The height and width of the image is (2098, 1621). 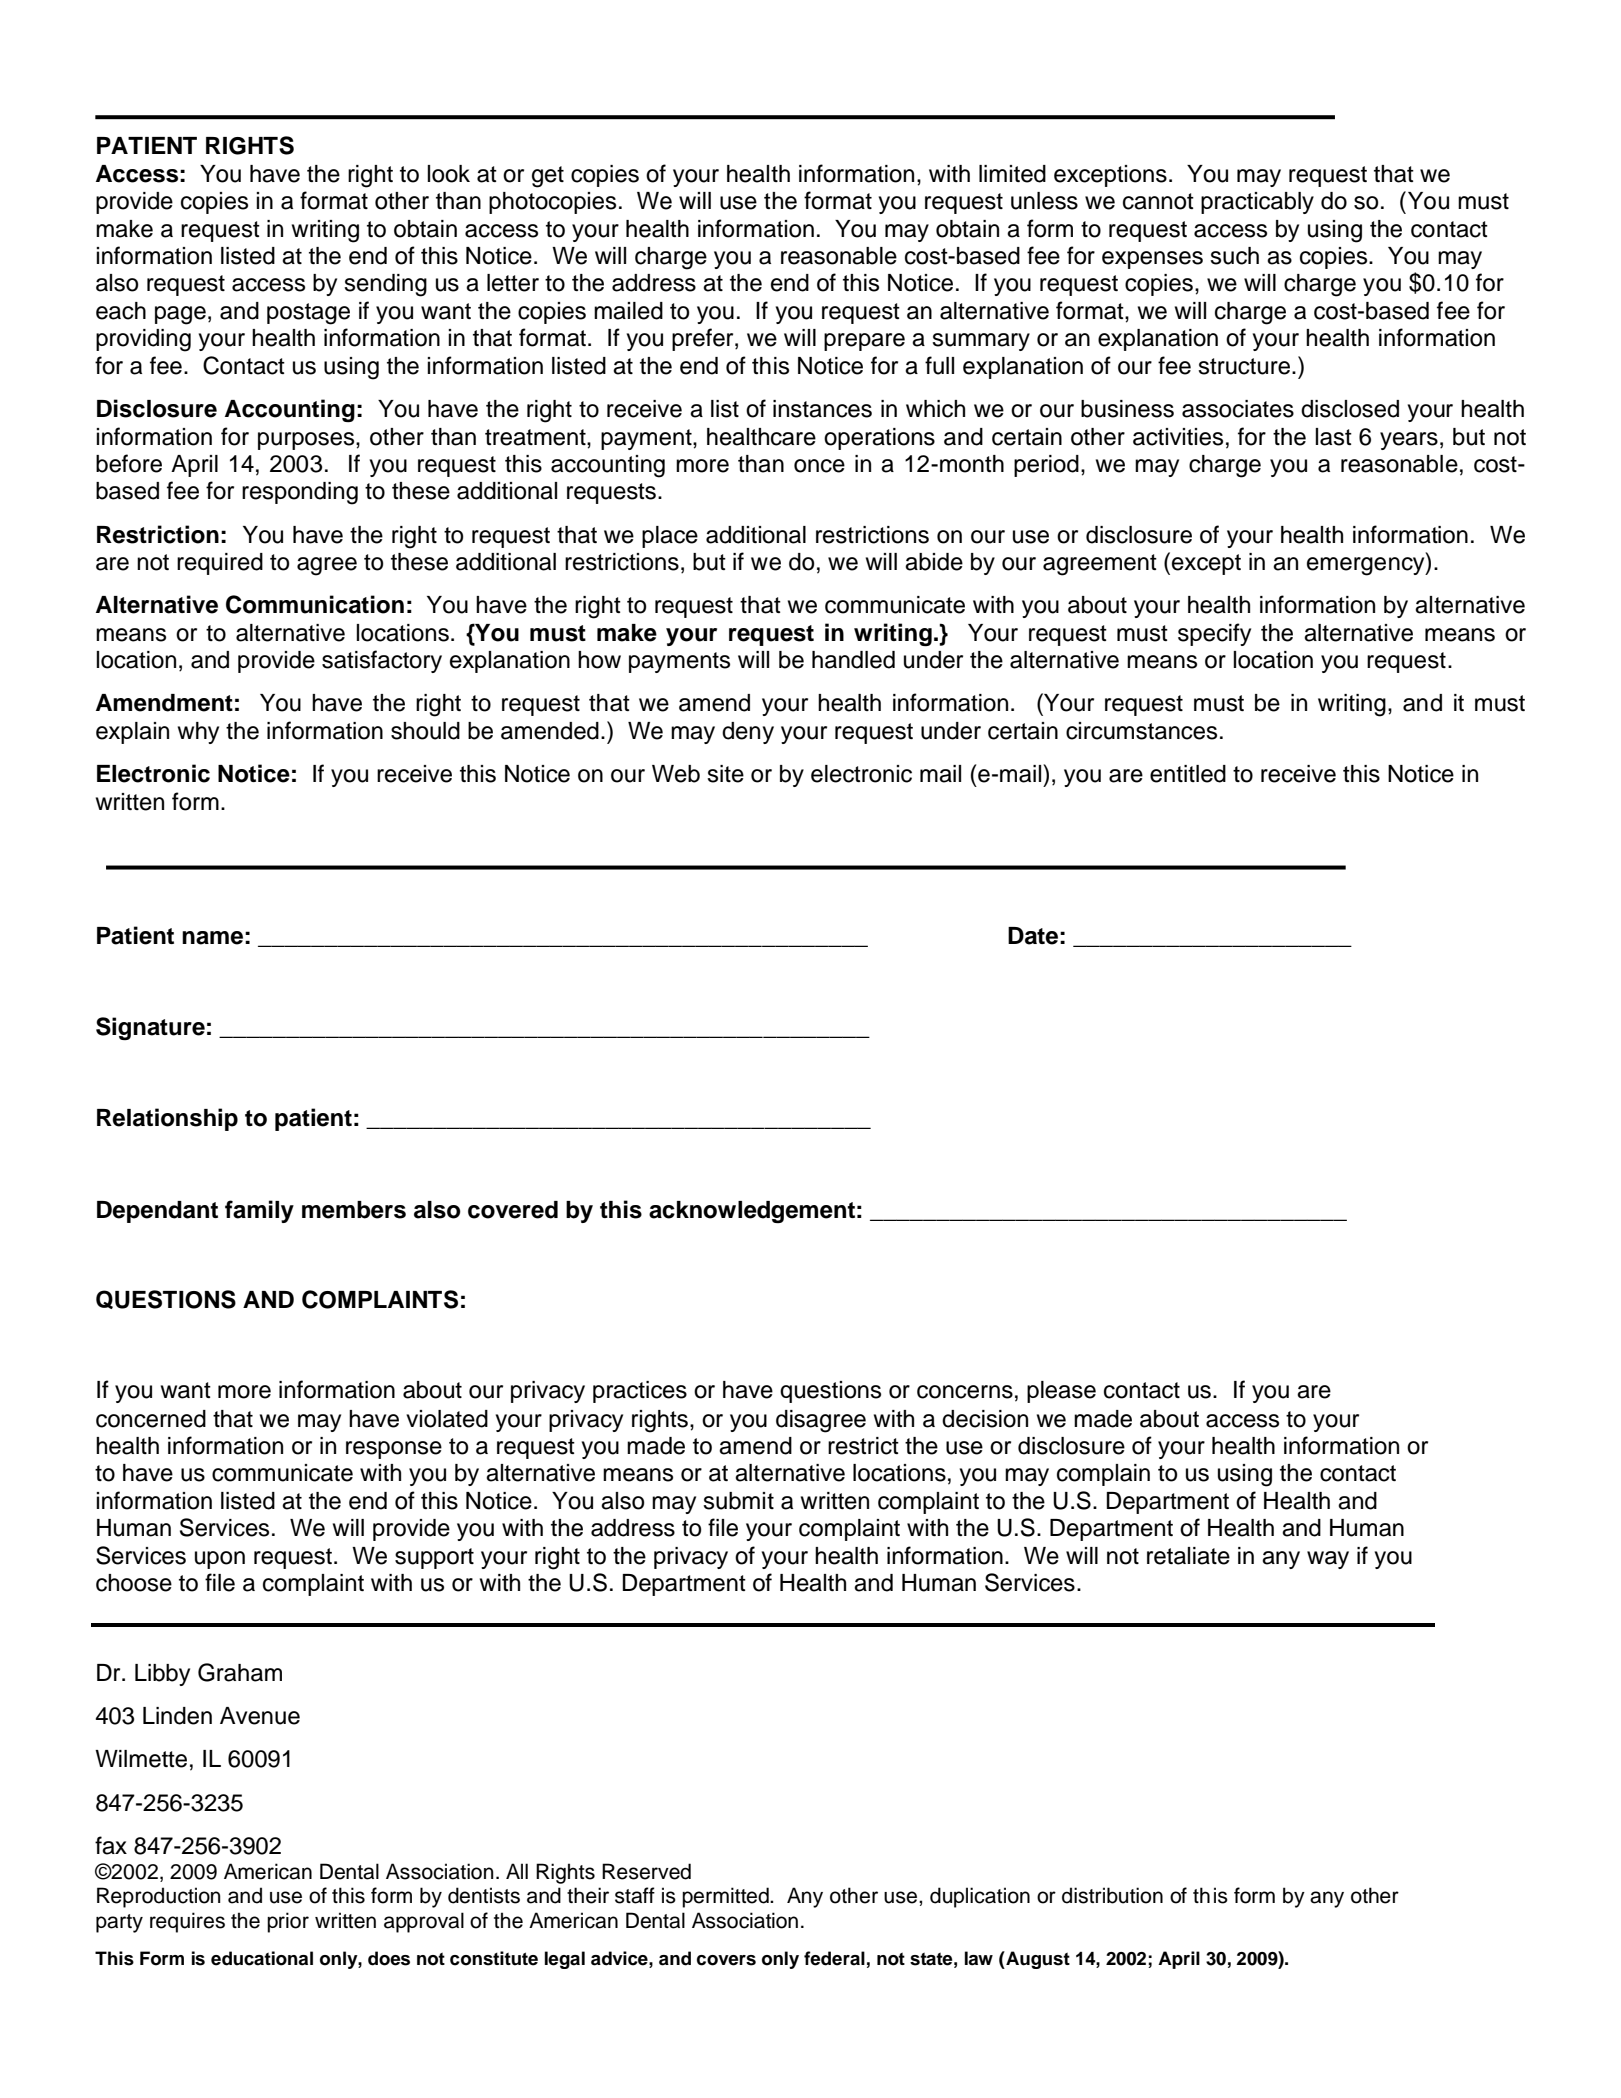 What do you see at coordinates (704, 339) in the image?
I see `prefer` at bounding box center [704, 339].
